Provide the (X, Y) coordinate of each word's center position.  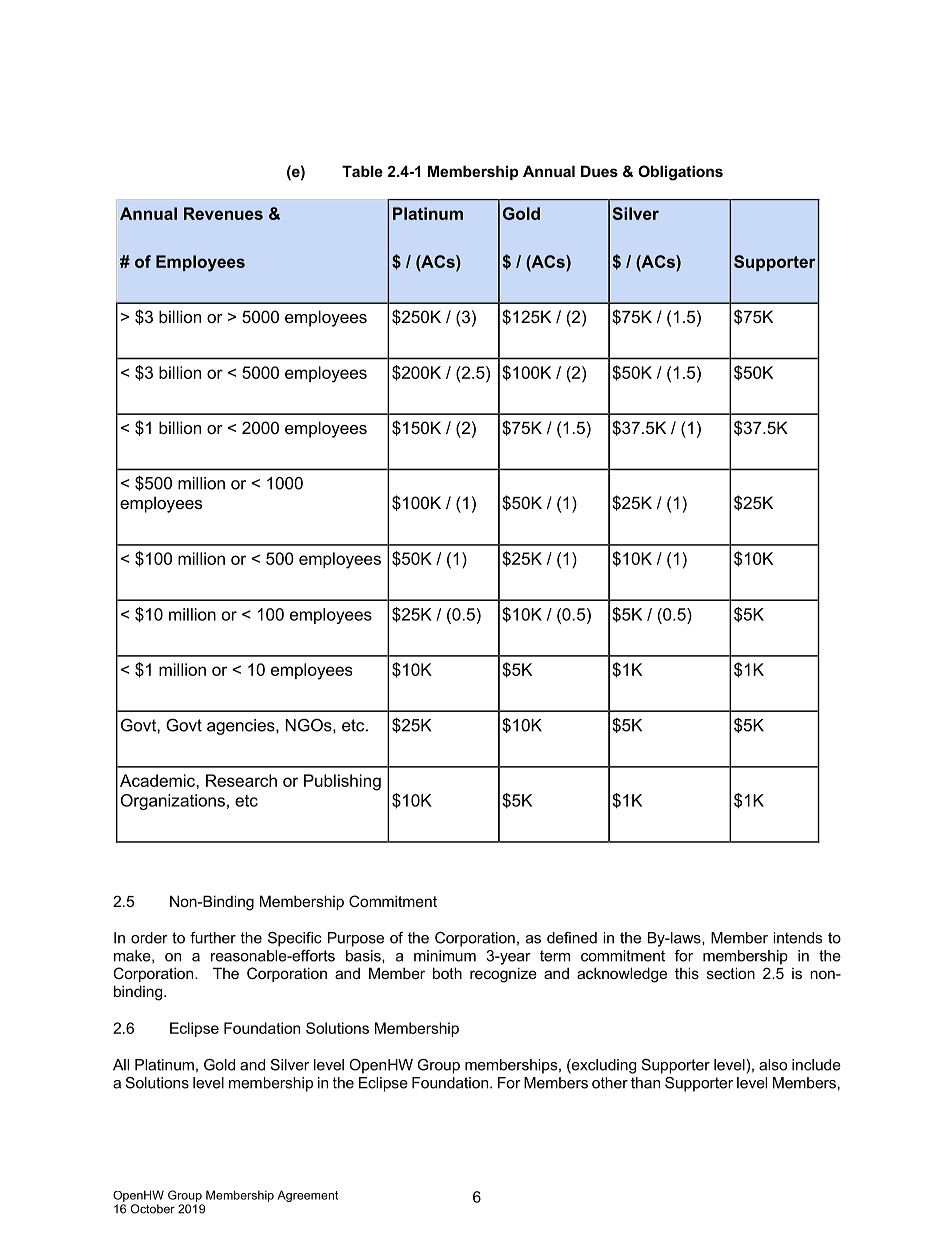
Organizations (173, 802)
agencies (242, 727)
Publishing (342, 782)
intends (797, 938)
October (153, 1209)
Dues (599, 171)
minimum (445, 956)
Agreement (307, 1196)
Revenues (223, 213)
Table (362, 171)
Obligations (680, 173)
